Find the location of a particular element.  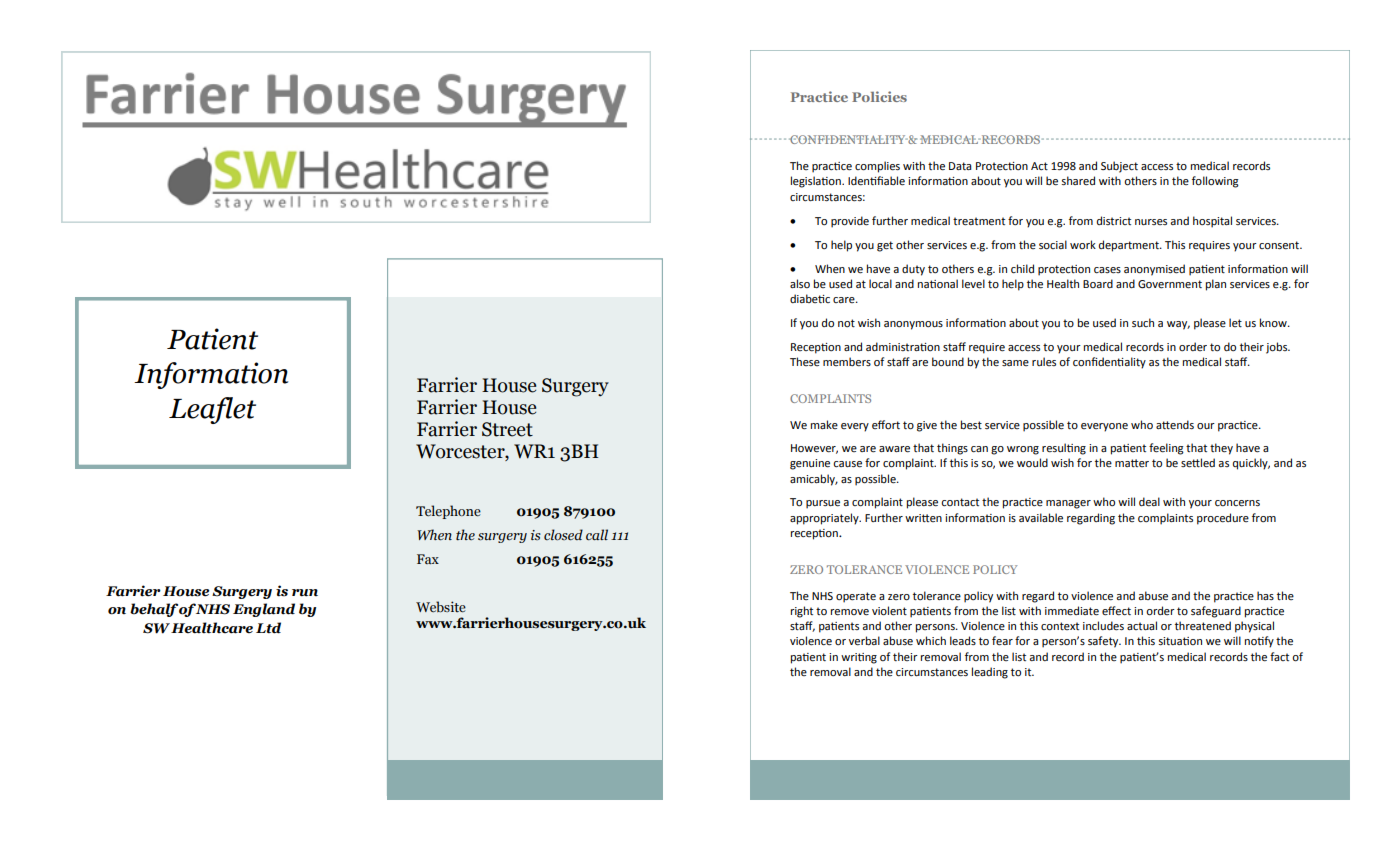

legislation is located at coordinates (817, 182).
